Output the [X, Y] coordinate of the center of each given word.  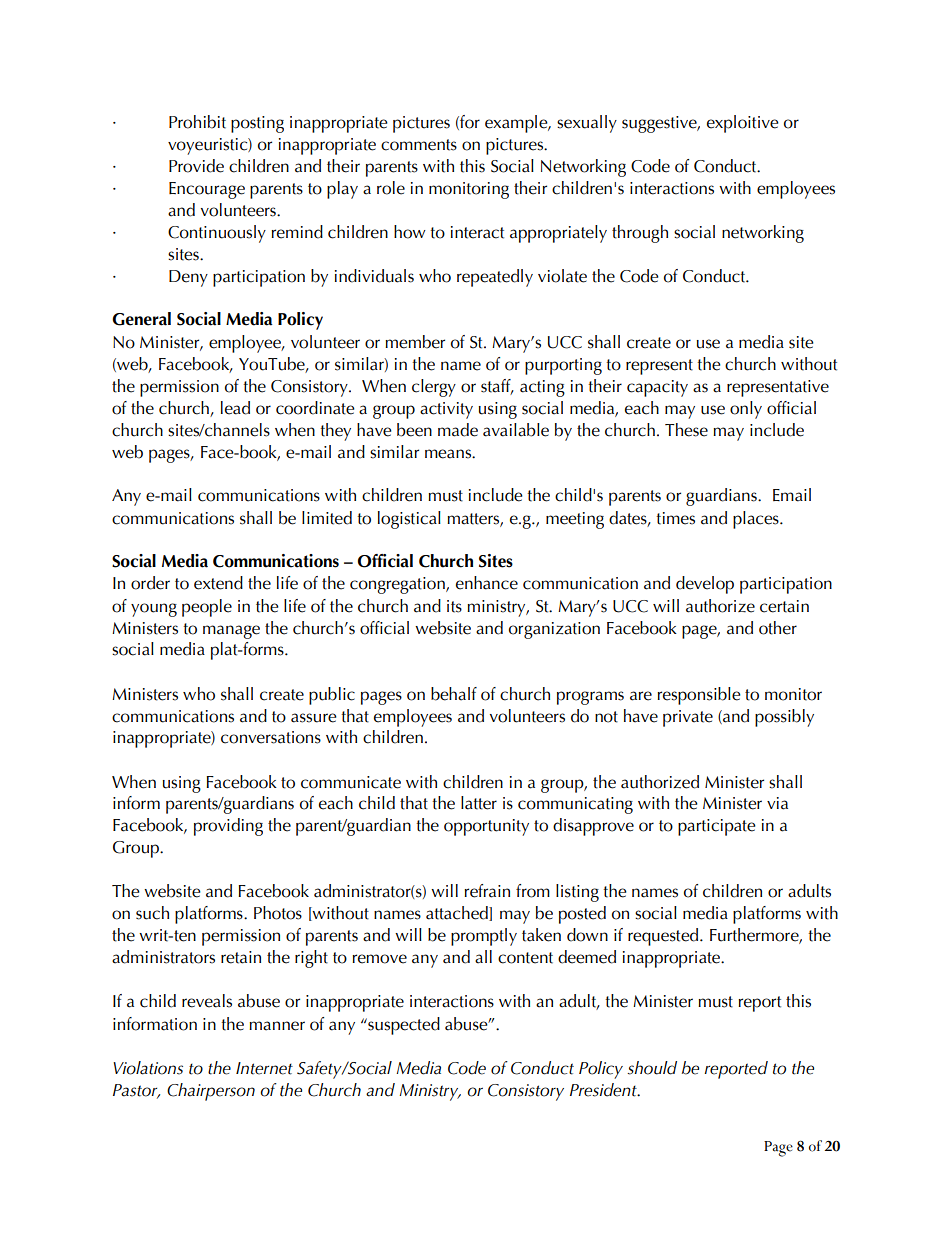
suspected [403, 1026]
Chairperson [211, 1092]
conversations [271, 737]
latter [479, 803]
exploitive [743, 124]
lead [235, 408]
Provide [196, 166]
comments [419, 145]
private [688, 718]
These [686, 430]
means [449, 454]
